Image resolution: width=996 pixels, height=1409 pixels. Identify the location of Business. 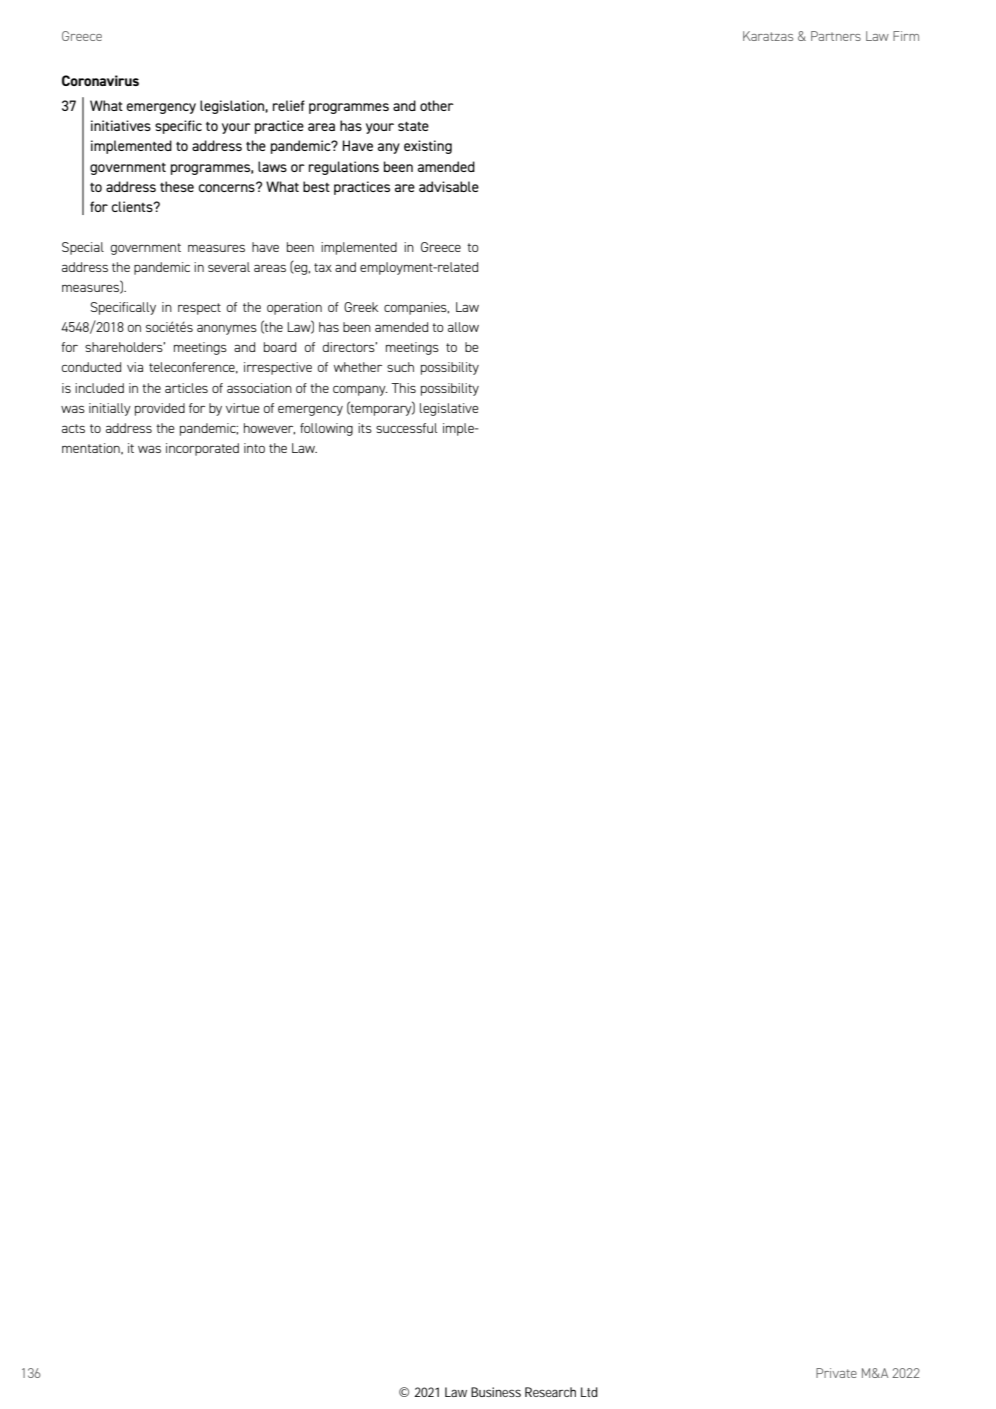
(496, 1392).
